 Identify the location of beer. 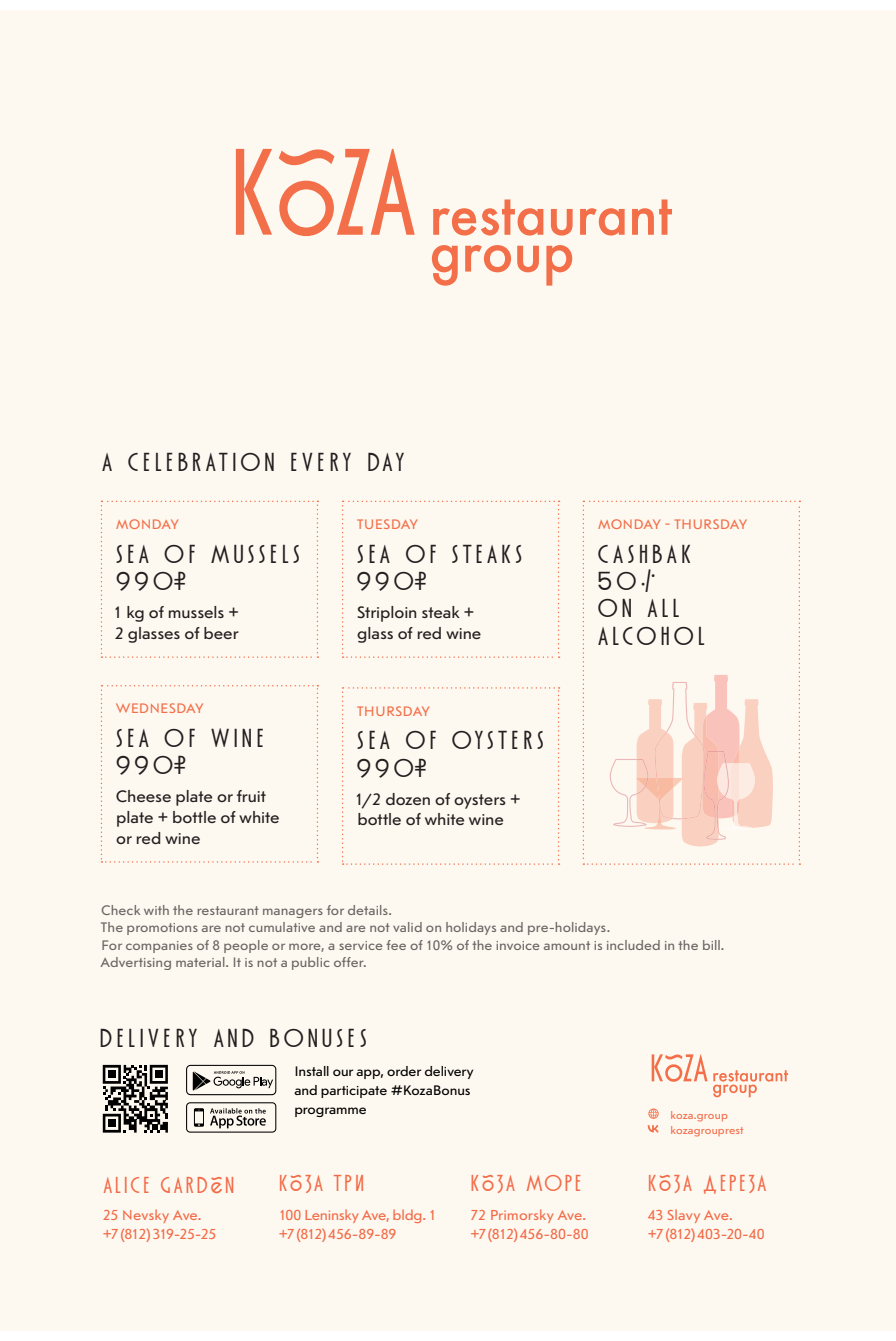
(221, 633).
